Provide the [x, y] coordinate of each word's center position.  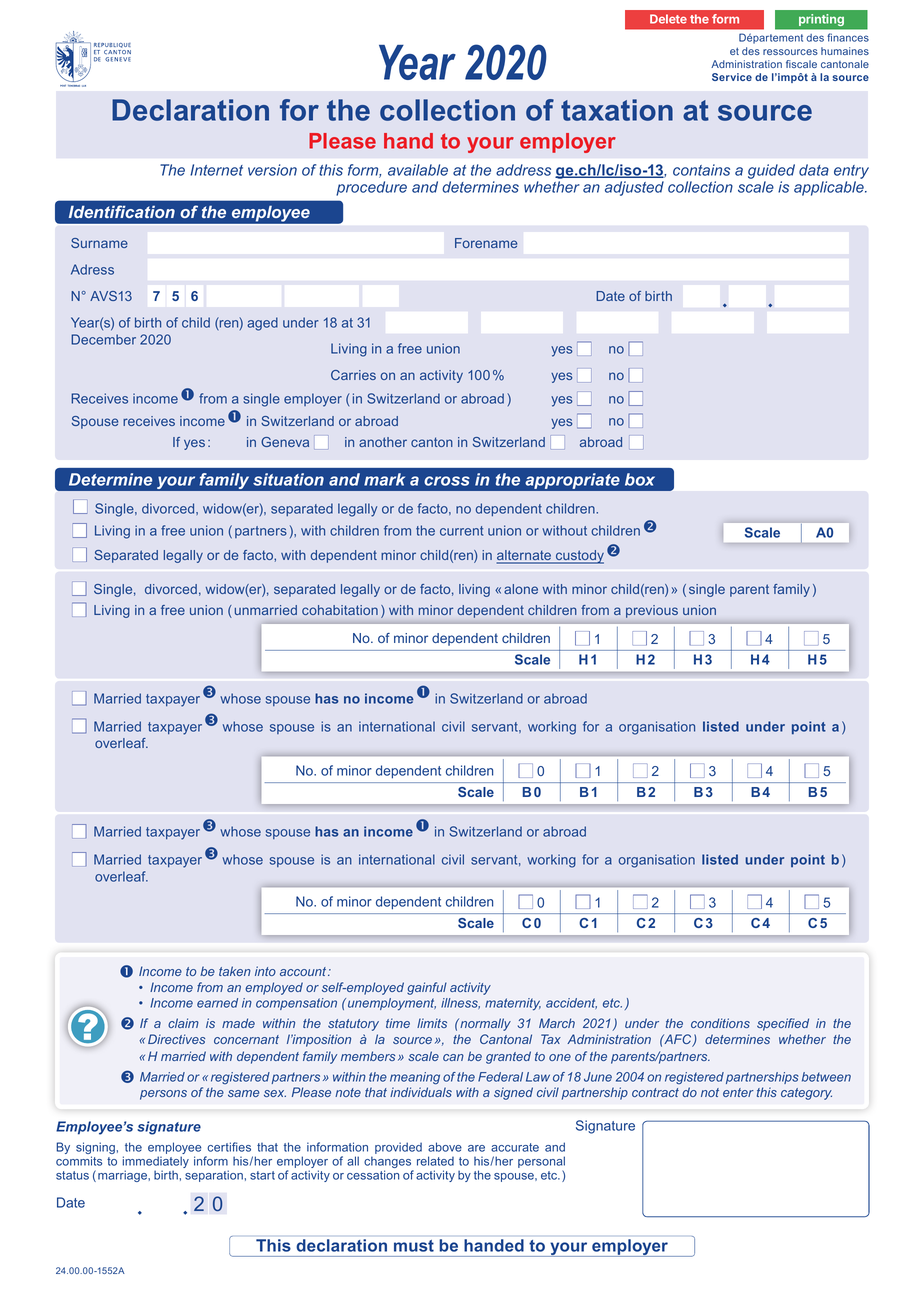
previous [652, 611]
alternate [525, 556]
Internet [216, 170]
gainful [427, 988]
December [103, 339]
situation [288, 479]
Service [732, 77]
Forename [486, 243]
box [640, 479]
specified [783, 1024]
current [461, 531]
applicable [830, 188]
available [418, 170]
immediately [156, 1163]
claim [183, 1023]
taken [235, 971]
